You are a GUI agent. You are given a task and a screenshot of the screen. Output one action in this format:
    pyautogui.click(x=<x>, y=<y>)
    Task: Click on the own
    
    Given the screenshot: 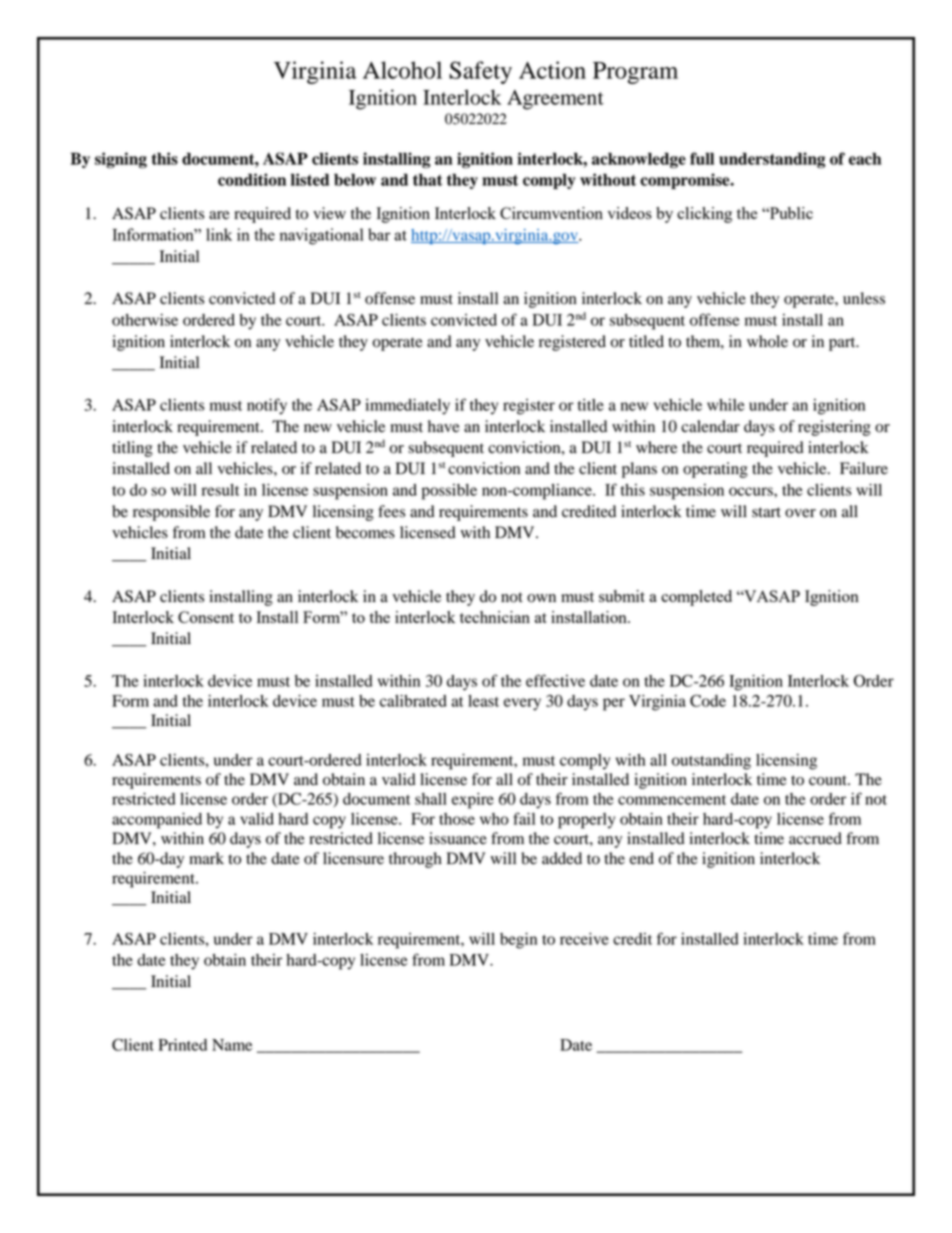 What is the action you would take?
    pyautogui.click(x=541, y=598)
